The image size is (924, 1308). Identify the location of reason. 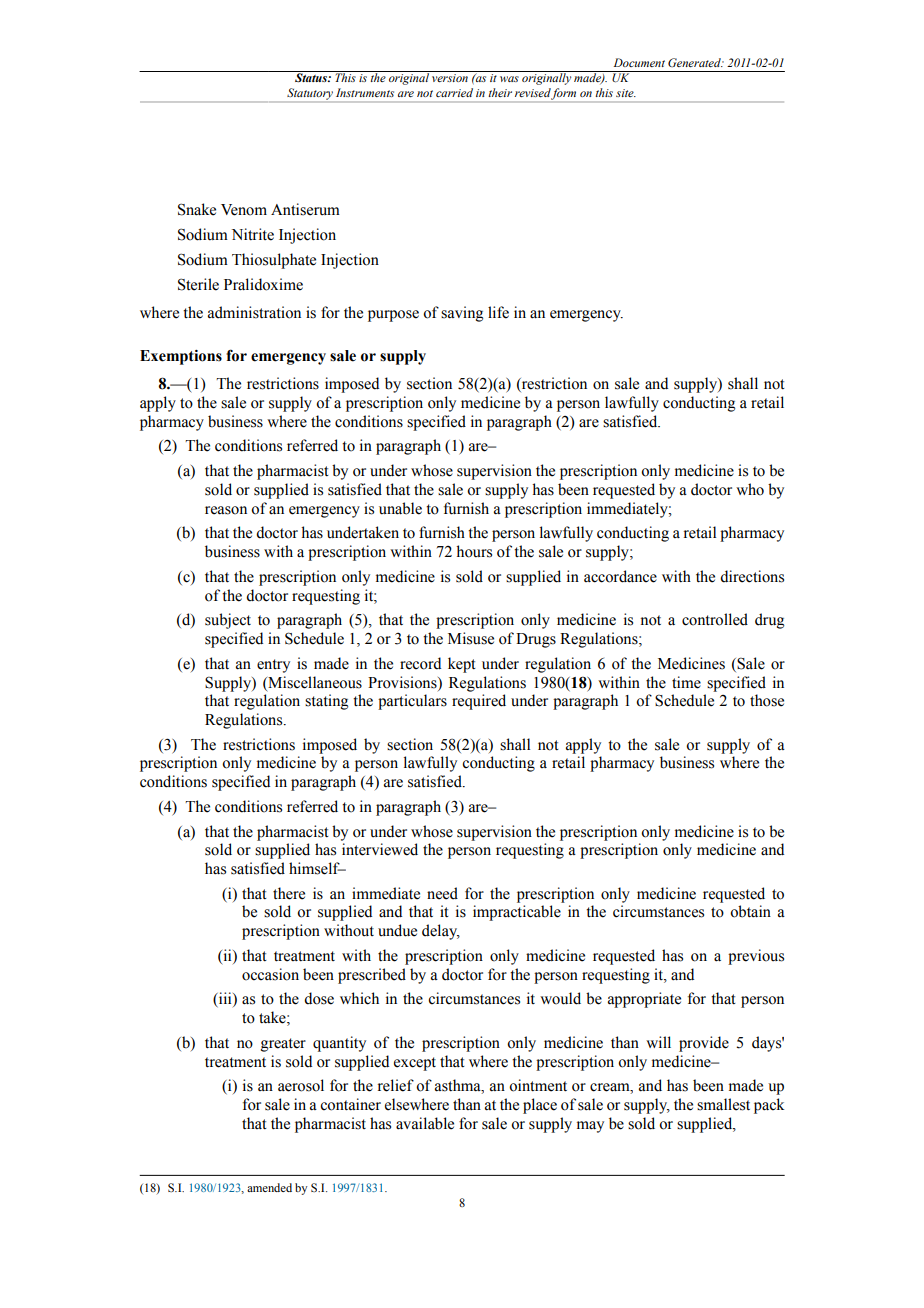
(226, 510).
